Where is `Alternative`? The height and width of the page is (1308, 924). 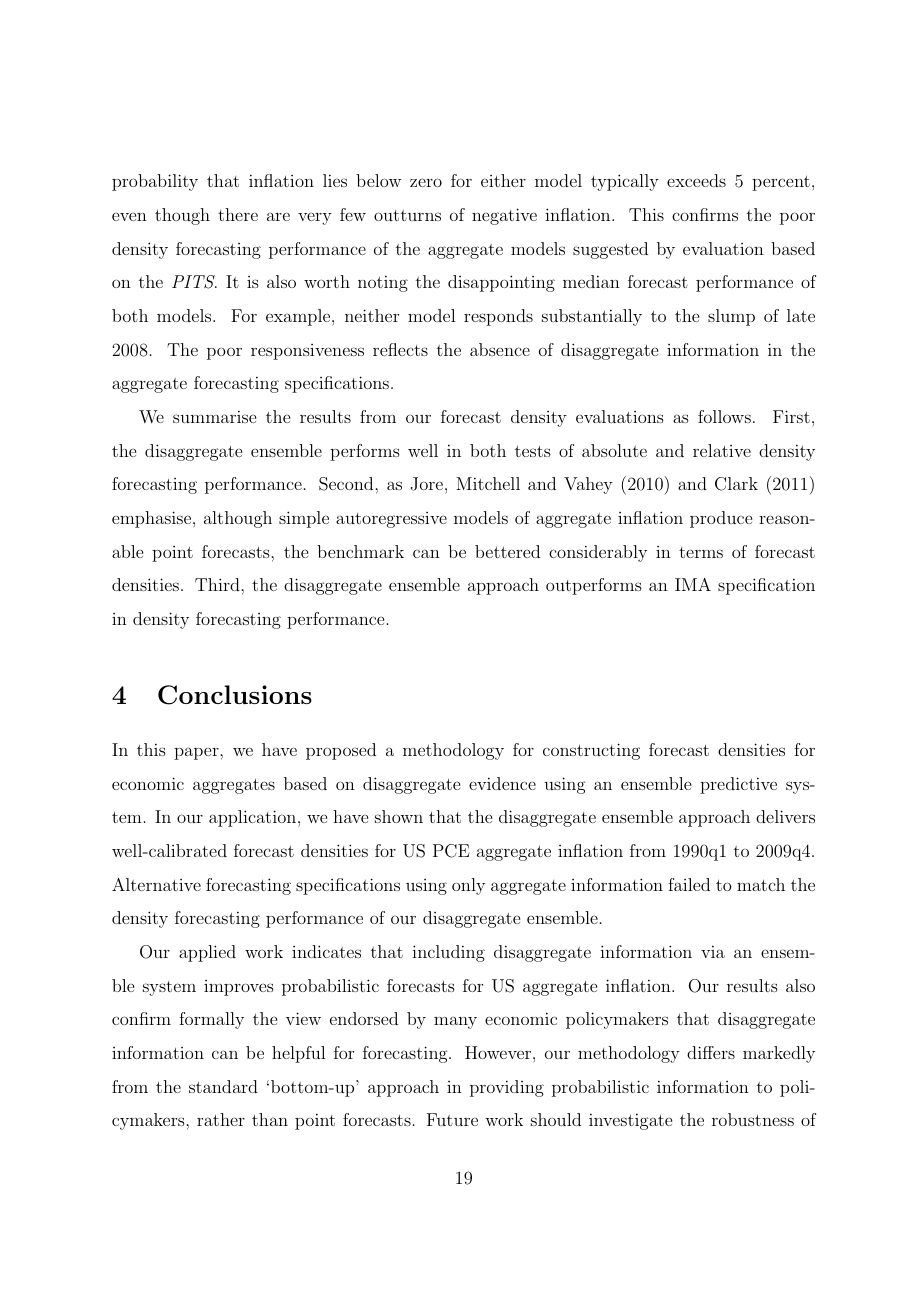 Alternative is located at coordinates (156, 884).
